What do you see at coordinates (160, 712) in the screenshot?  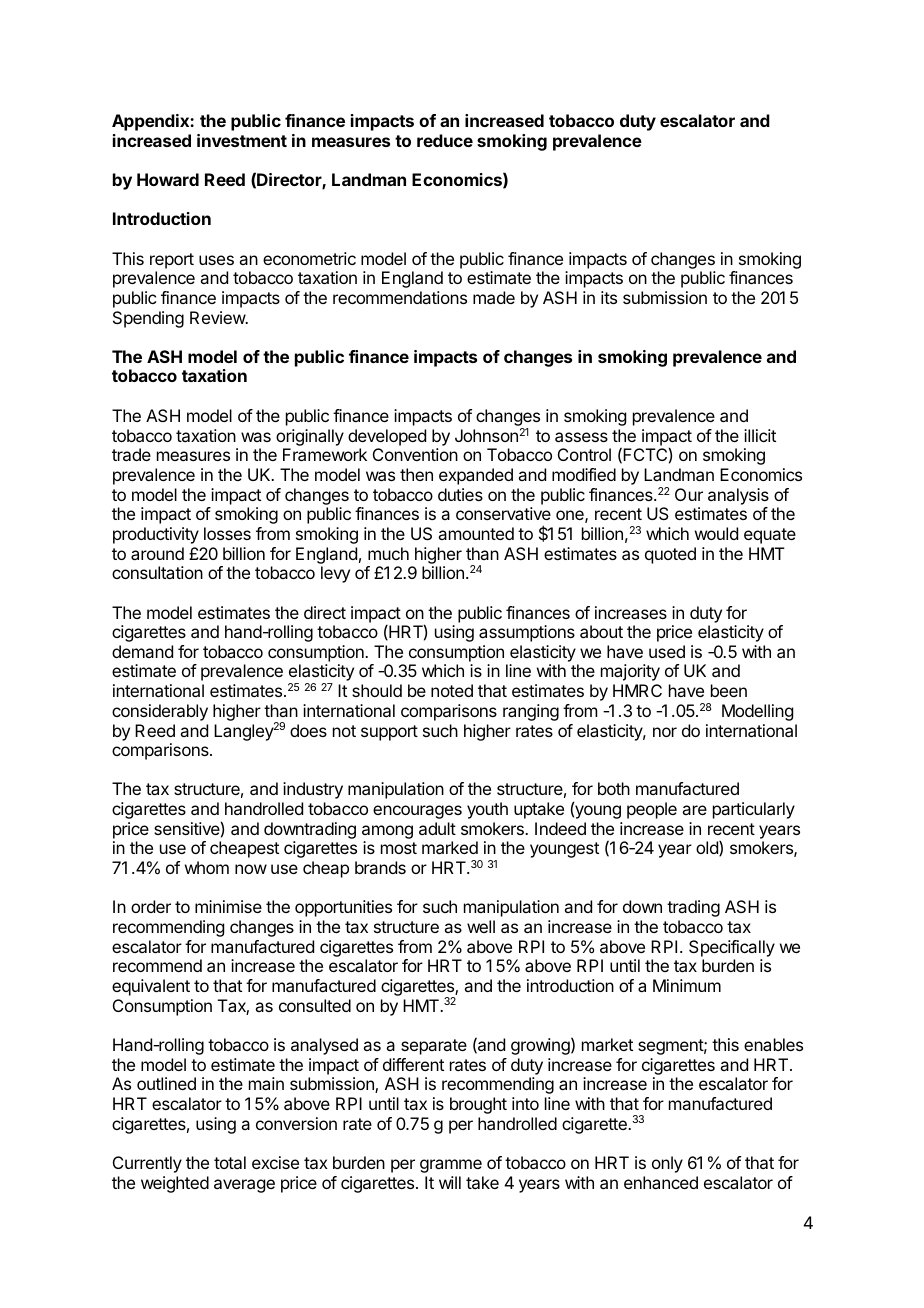 I see `considerably` at bounding box center [160, 712].
